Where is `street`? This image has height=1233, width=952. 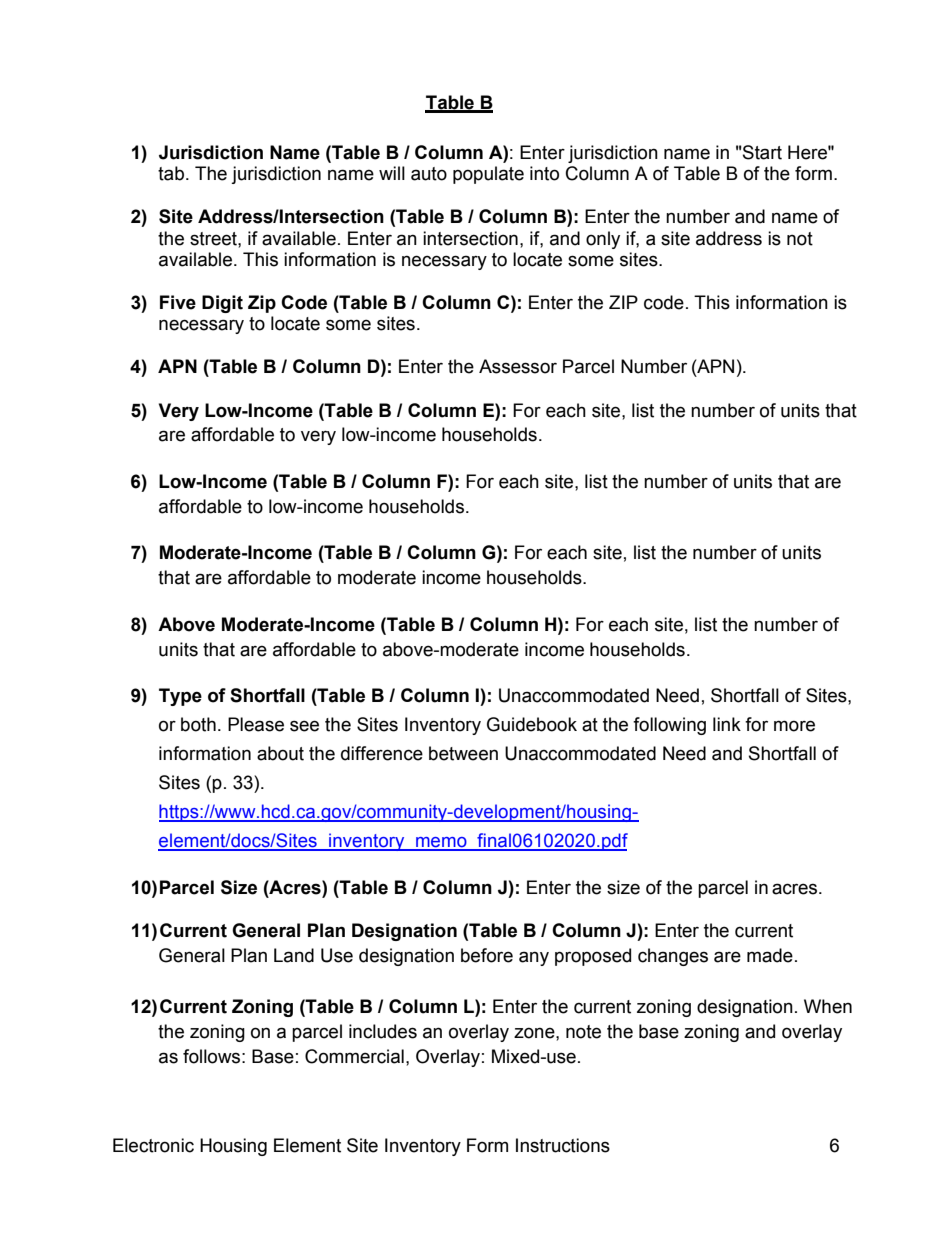
street is located at coordinates (214, 239).
